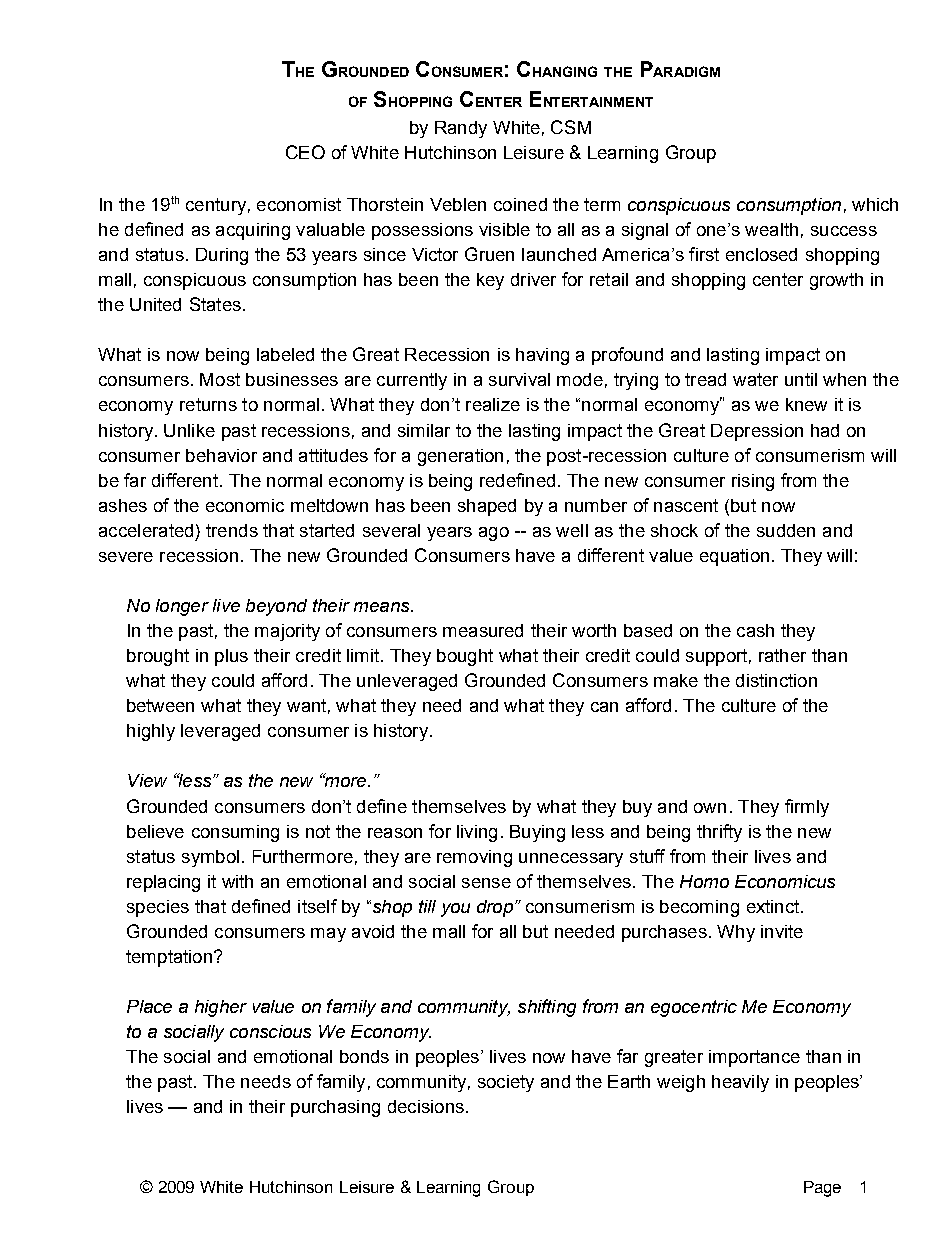 The width and height of the screenshot is (952, 1233). What do you see at coordinates (782, 655) in the screenshot?
I see `rather` at bounding box center [782, 655].
